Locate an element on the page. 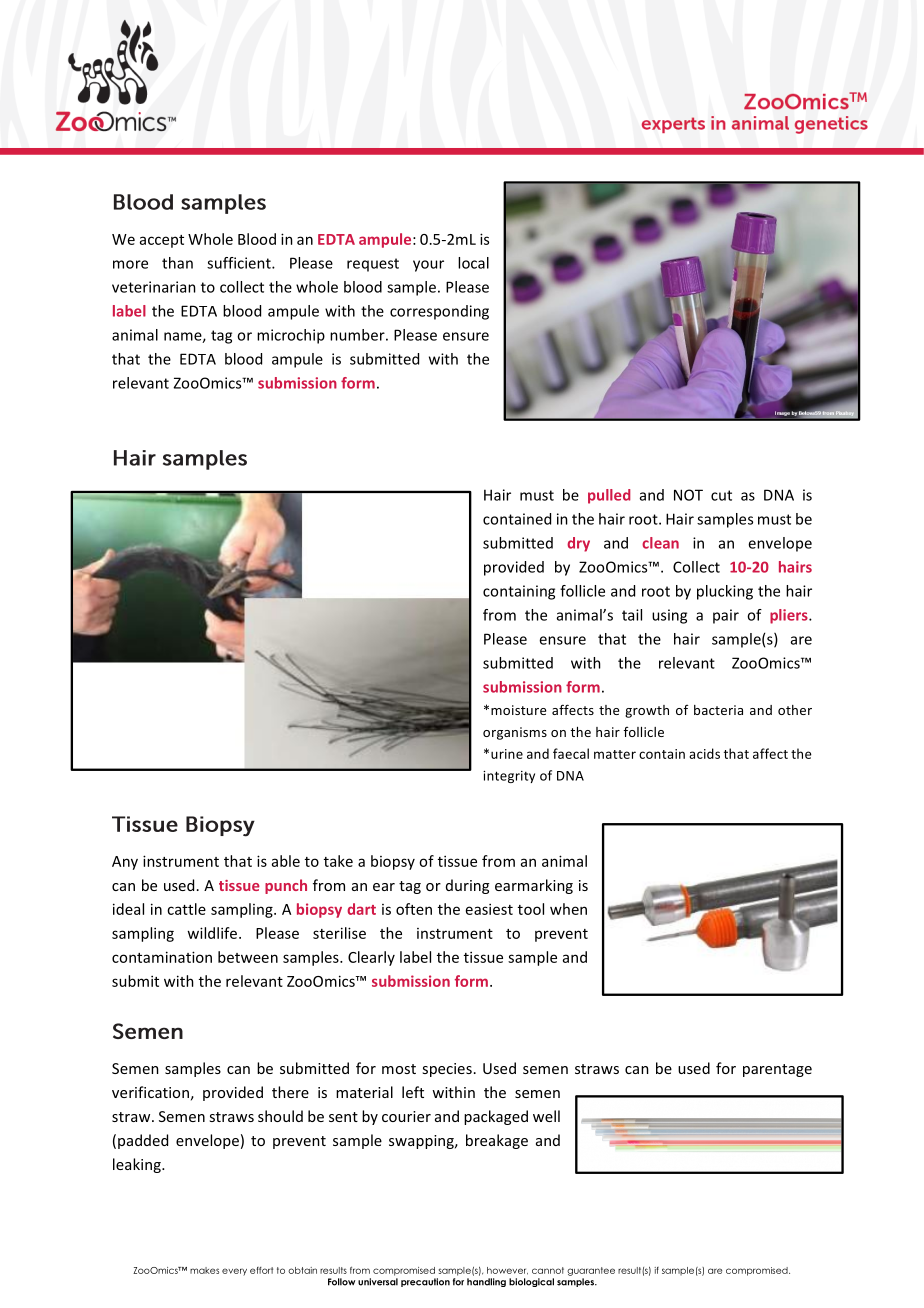  than is located at coordinates (177, 263).
